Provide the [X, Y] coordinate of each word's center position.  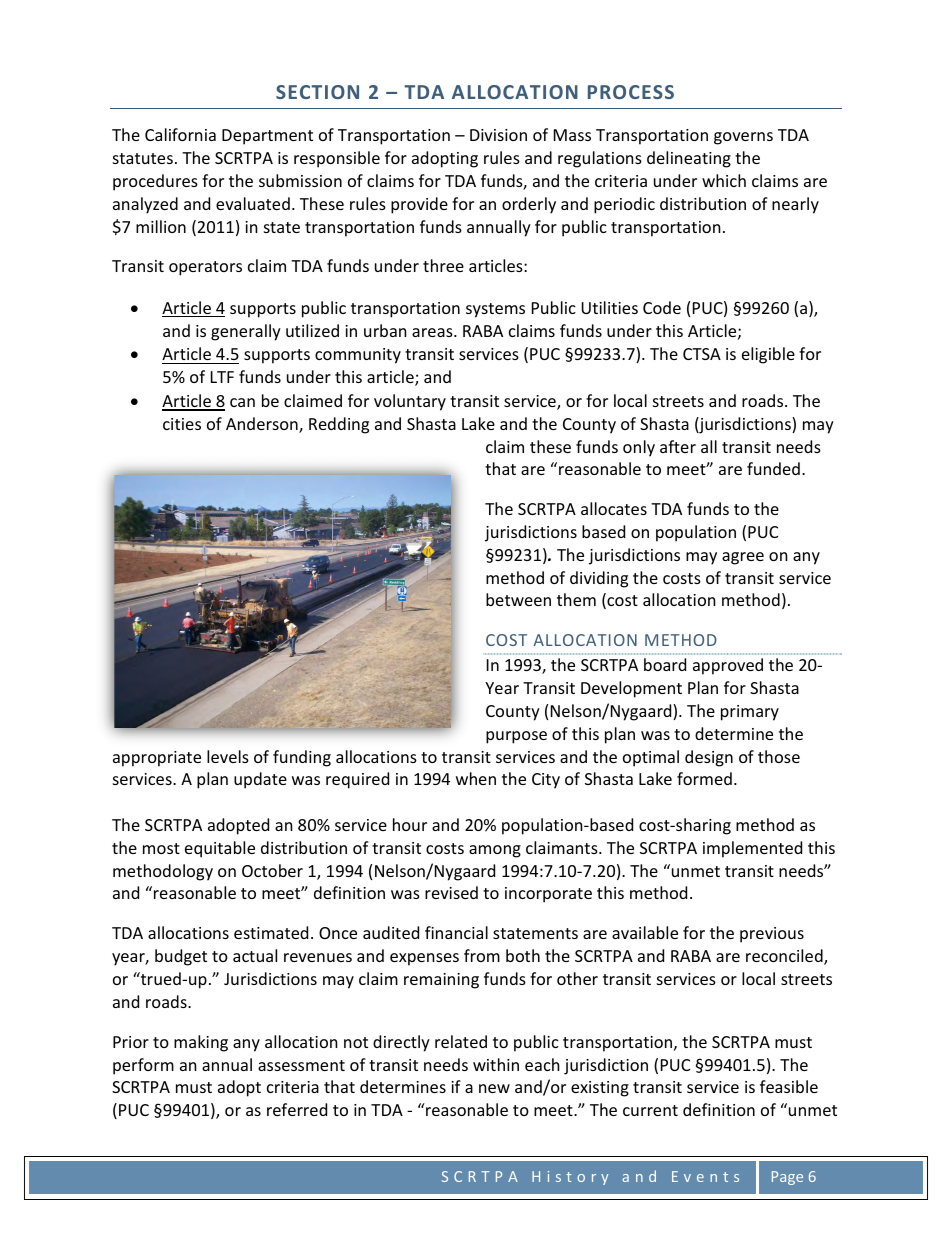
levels [228, 756]
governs [743, 138]
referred [297, 1109]
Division [498, 135]
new [494, 1088]
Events [705, 1176]
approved [728, 666]
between [518, 599]
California [180, 134]
